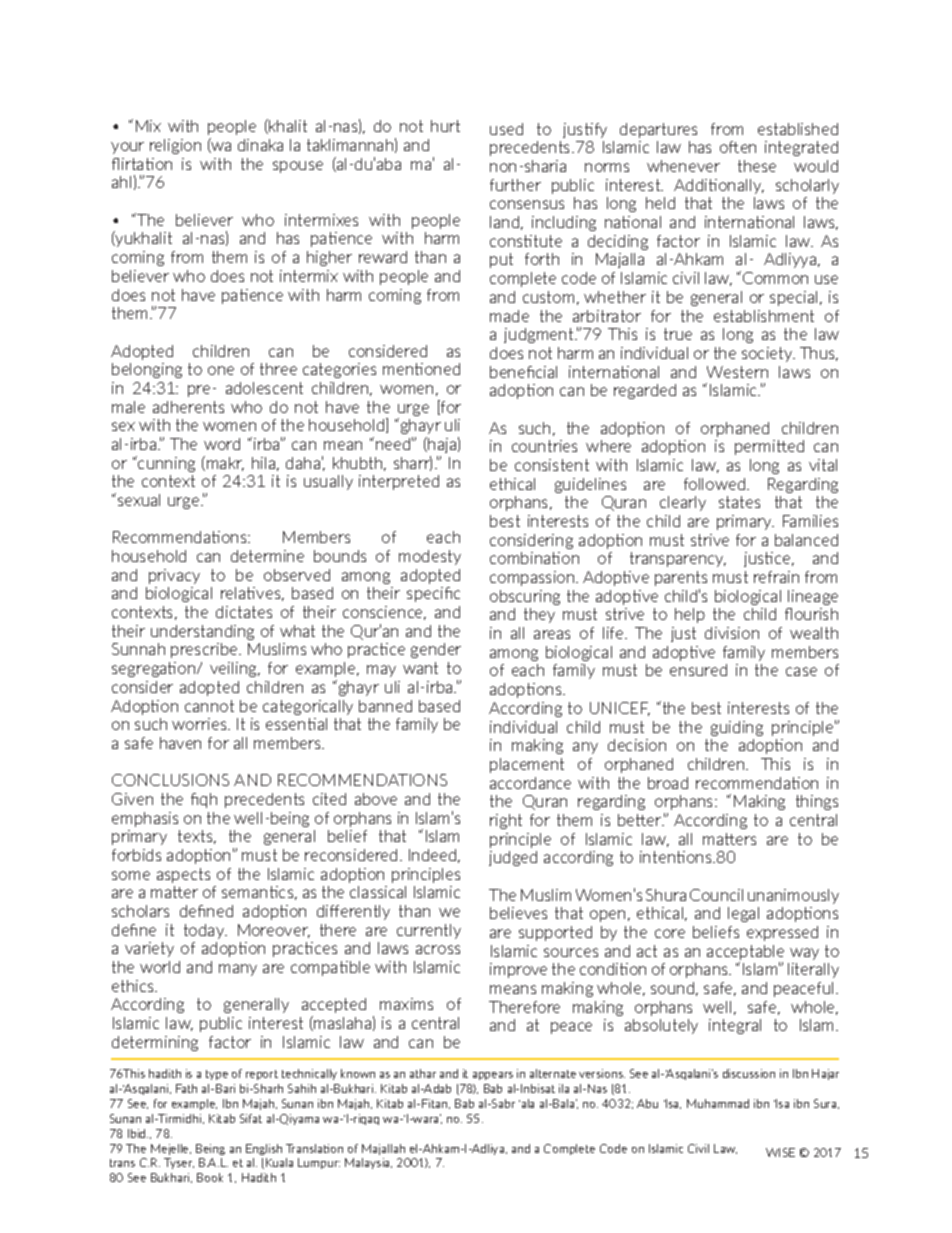  I want to click on across, so click(438, 949).
